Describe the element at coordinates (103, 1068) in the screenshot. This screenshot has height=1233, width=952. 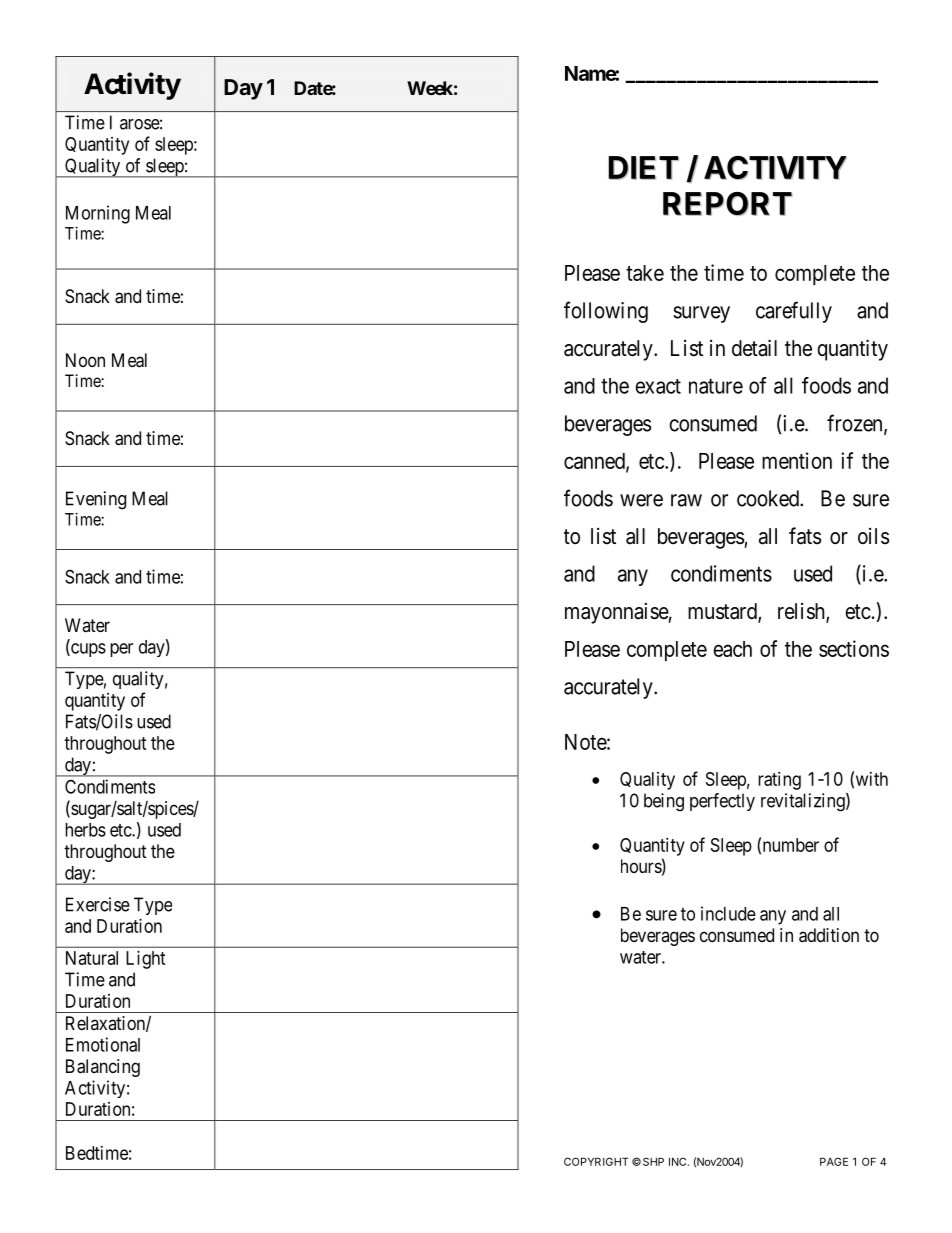
I see `Balancing` at that location.
